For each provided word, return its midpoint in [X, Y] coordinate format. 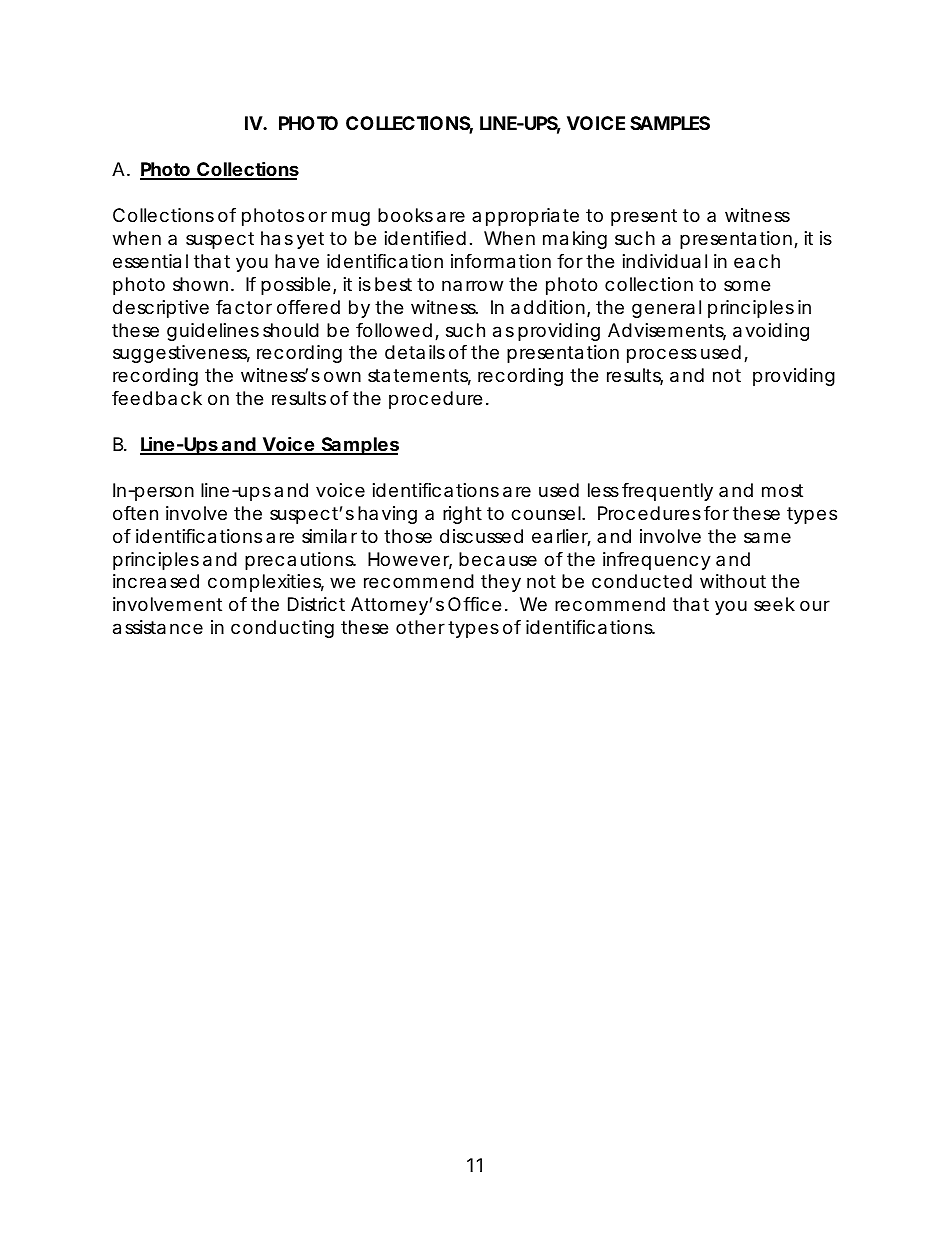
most [782, 490]
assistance [158, 627]
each [757, 261]
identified [425, 238]
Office [474, 604]
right [462, 515]
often [135, 513]
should [291, 330]
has [277, 238]
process [662, 355]
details [415, 352]
